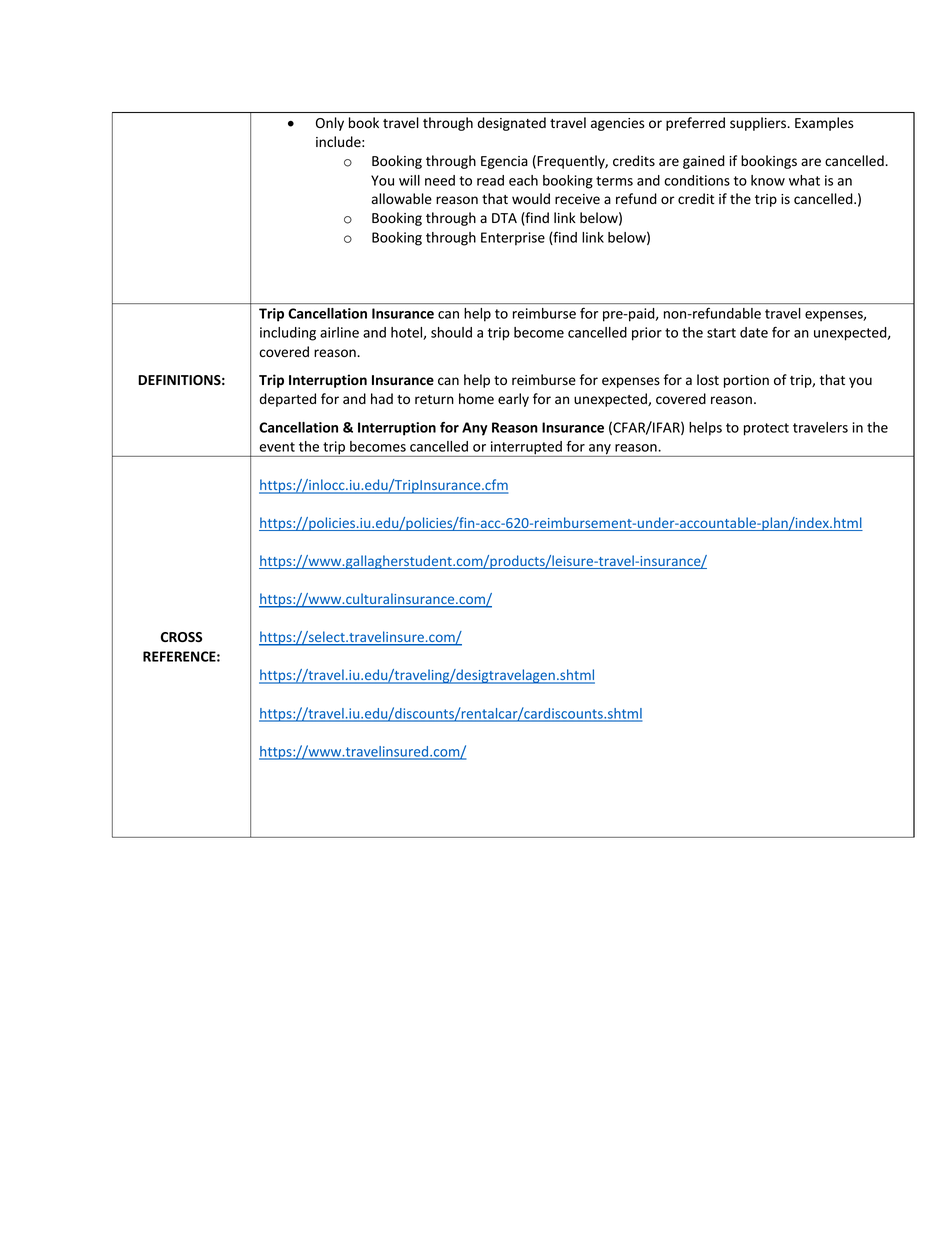 The width and height of the image is (952, 1233). What do you see at coordinates (513, 400) in the image?
I see `early` at bounding box center [513, 400].
